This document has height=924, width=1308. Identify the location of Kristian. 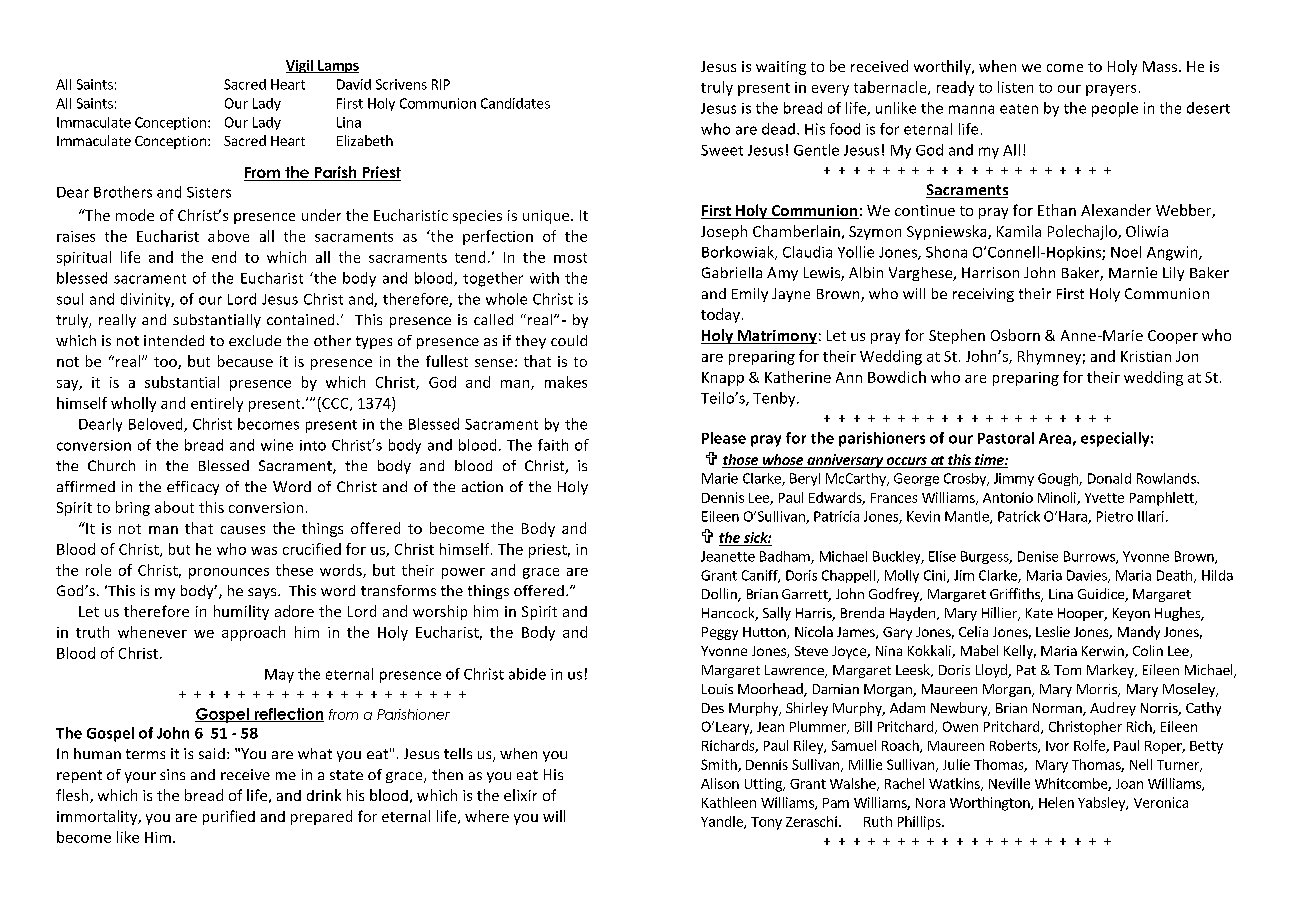
(1146, 356).
